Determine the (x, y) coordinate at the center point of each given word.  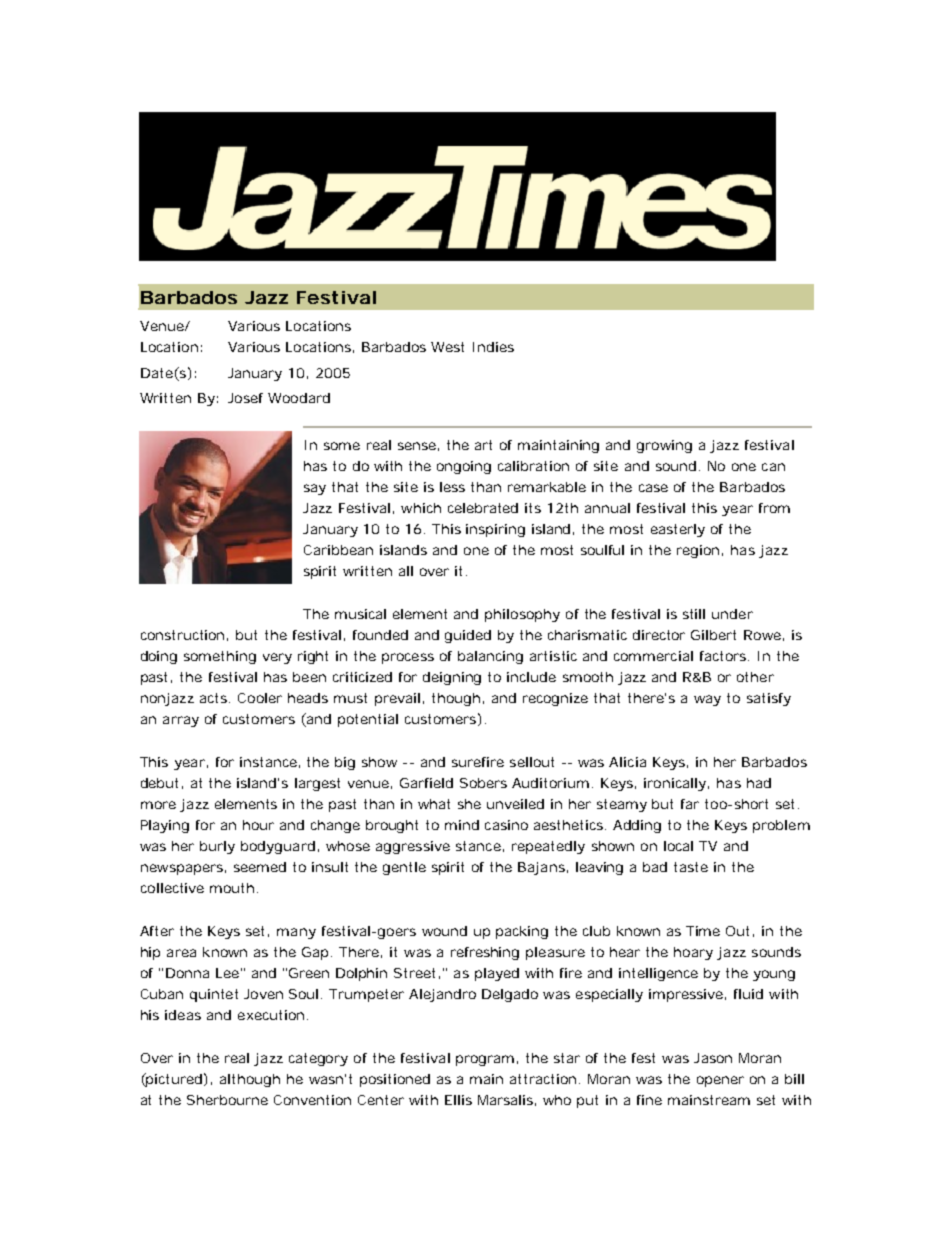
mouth (232, 888)
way (707, 700)
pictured (173, 1080)
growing (664, 446)
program (485, 1060)
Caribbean (338, 550)
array (181, 721)
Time (703, 931)
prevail (397, 699)
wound (444, 931)
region (698, 551)
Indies (493, 347)
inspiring (495, 530)
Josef (245, 398)
